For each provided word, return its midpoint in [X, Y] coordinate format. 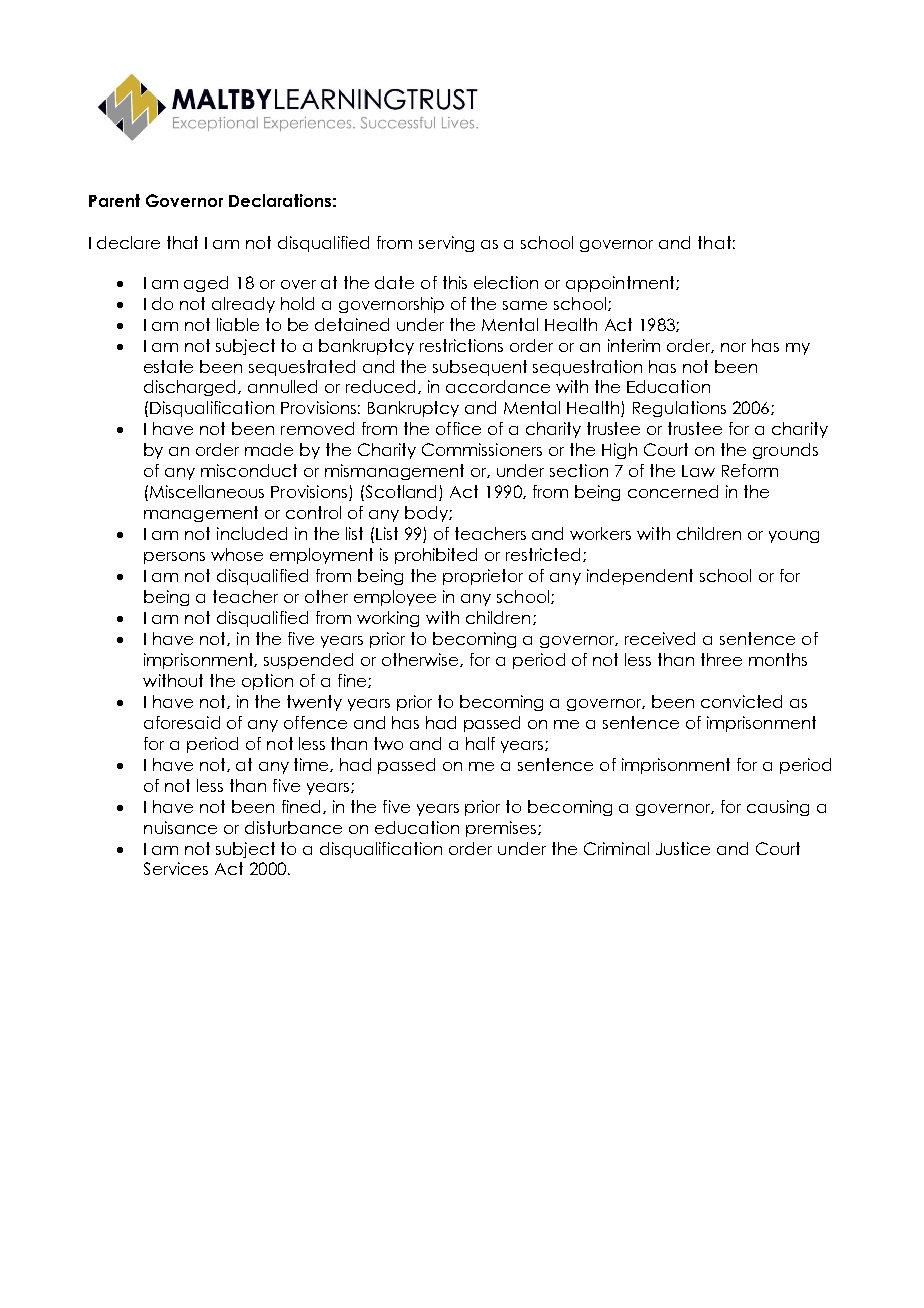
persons [174, 558]
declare [128, 242]
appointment [621, 284]
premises [502, 829]
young [794, 537]
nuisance [180, 827]
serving [446, 244]
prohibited [436, 556]
